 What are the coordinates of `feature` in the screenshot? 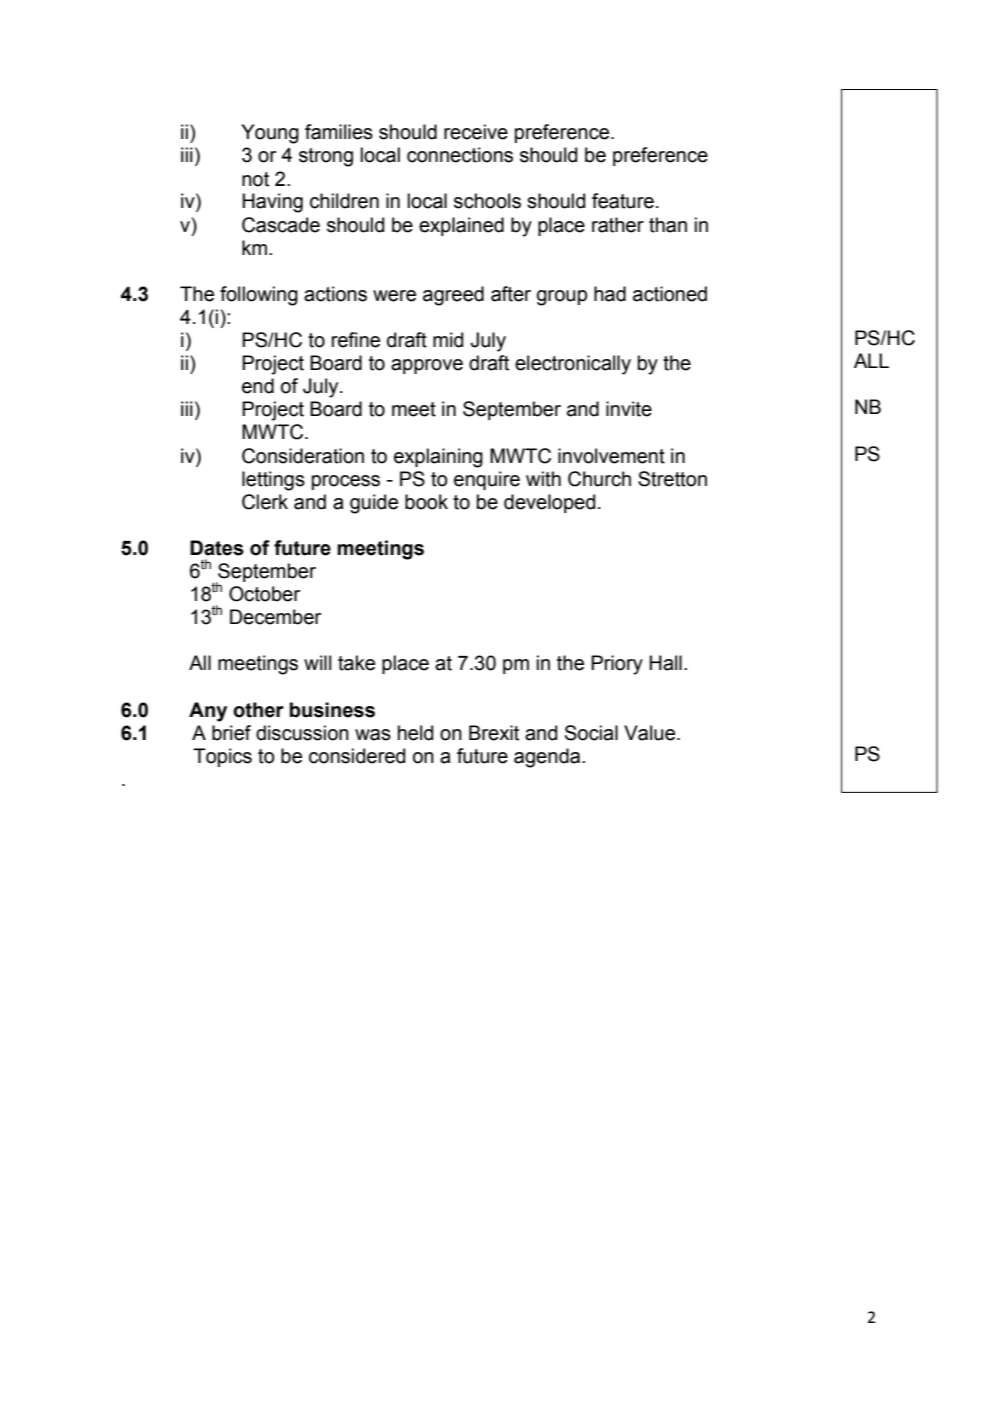 It's located at (623, 201).
